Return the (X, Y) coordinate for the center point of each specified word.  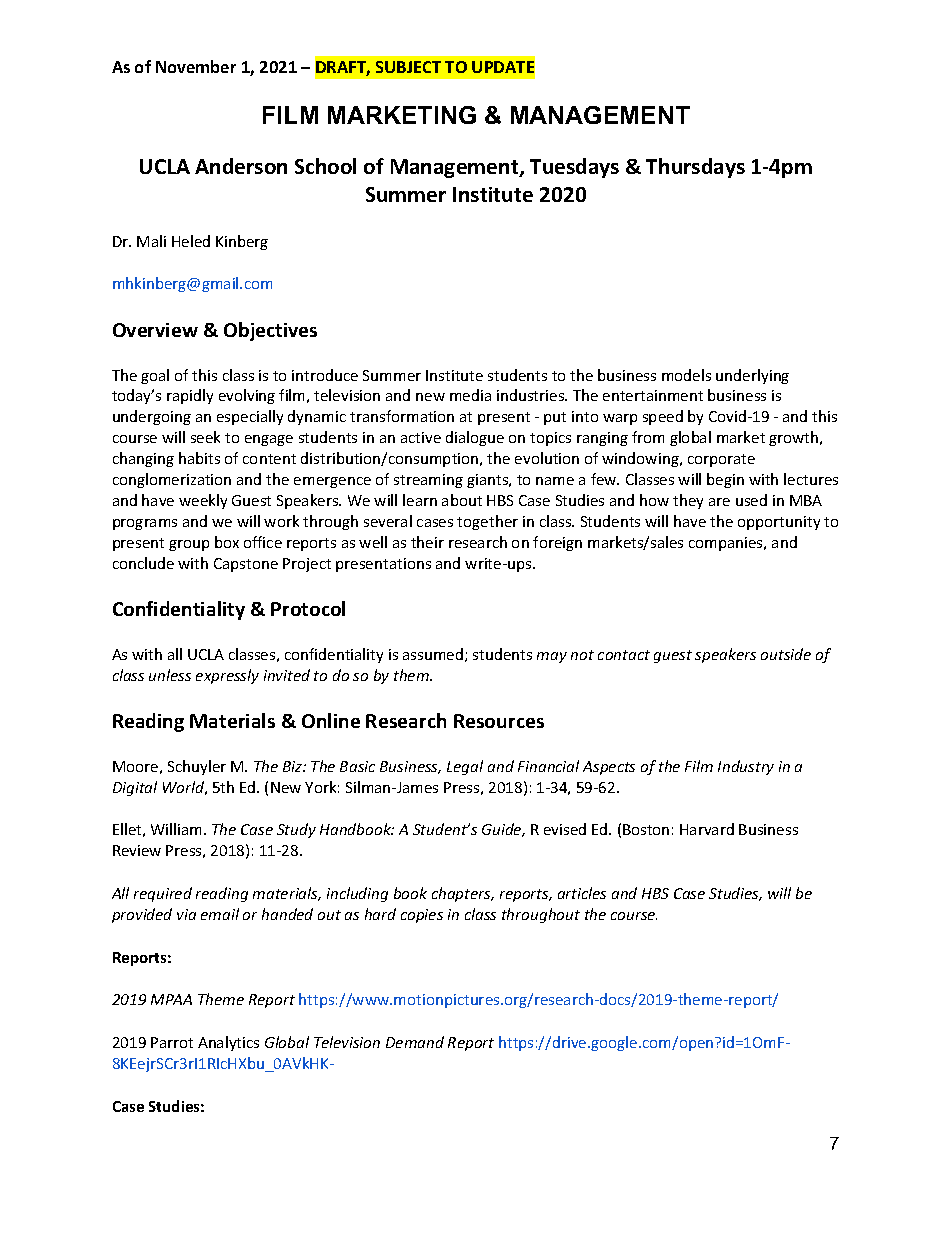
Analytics (228, 1043)
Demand (415, 1042)
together (487, 522)
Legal (465, 767)
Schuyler (197, 767)
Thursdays (695, 168)
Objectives (270, 331)
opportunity (779, 523)
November (196, 66)
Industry (746, 767)
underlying (752, 376)
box (227, 542)
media (470, 395)
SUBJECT (408, 67)
